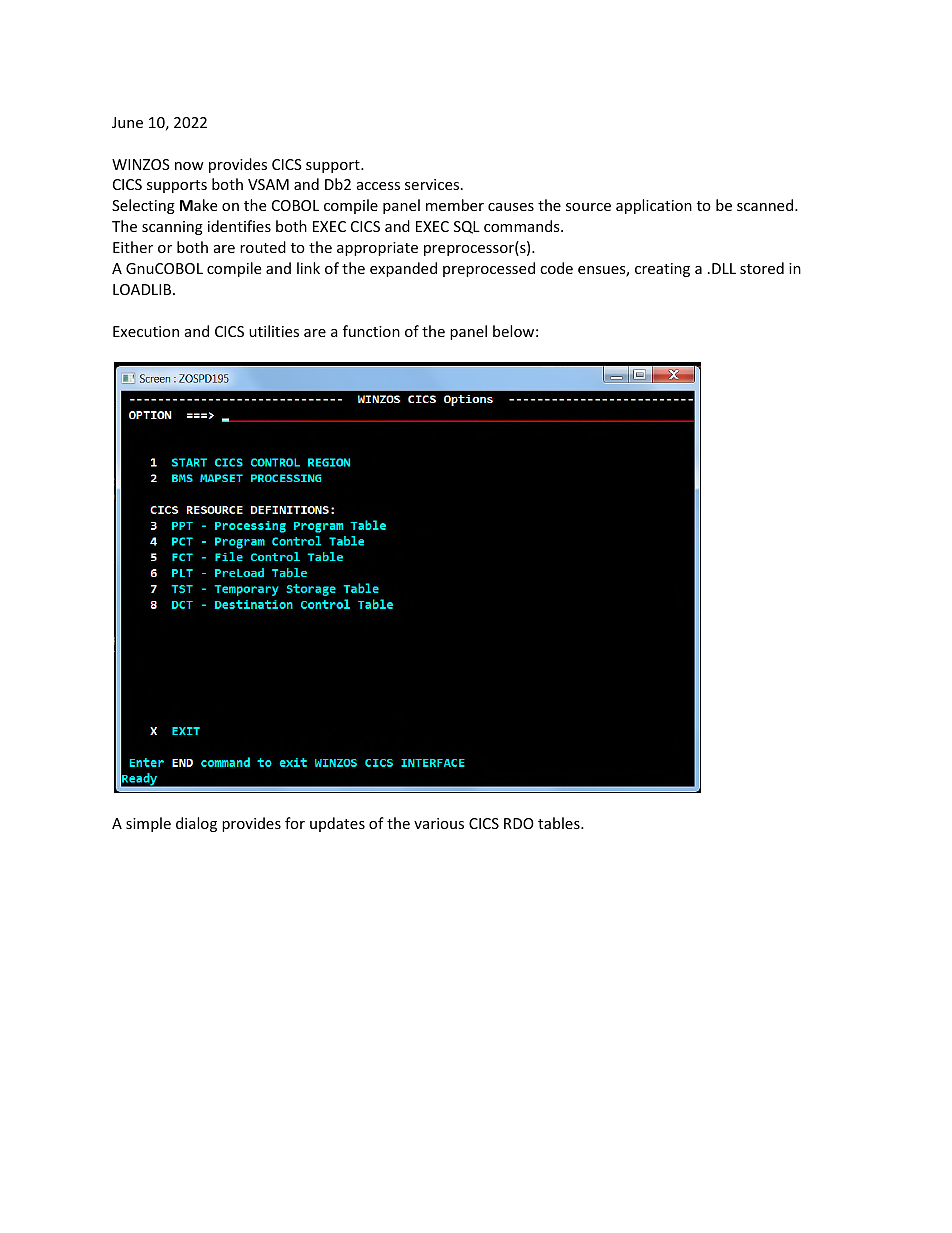  Describe the element at coordinates (654, 206) in the page. I see `application` at that location.
